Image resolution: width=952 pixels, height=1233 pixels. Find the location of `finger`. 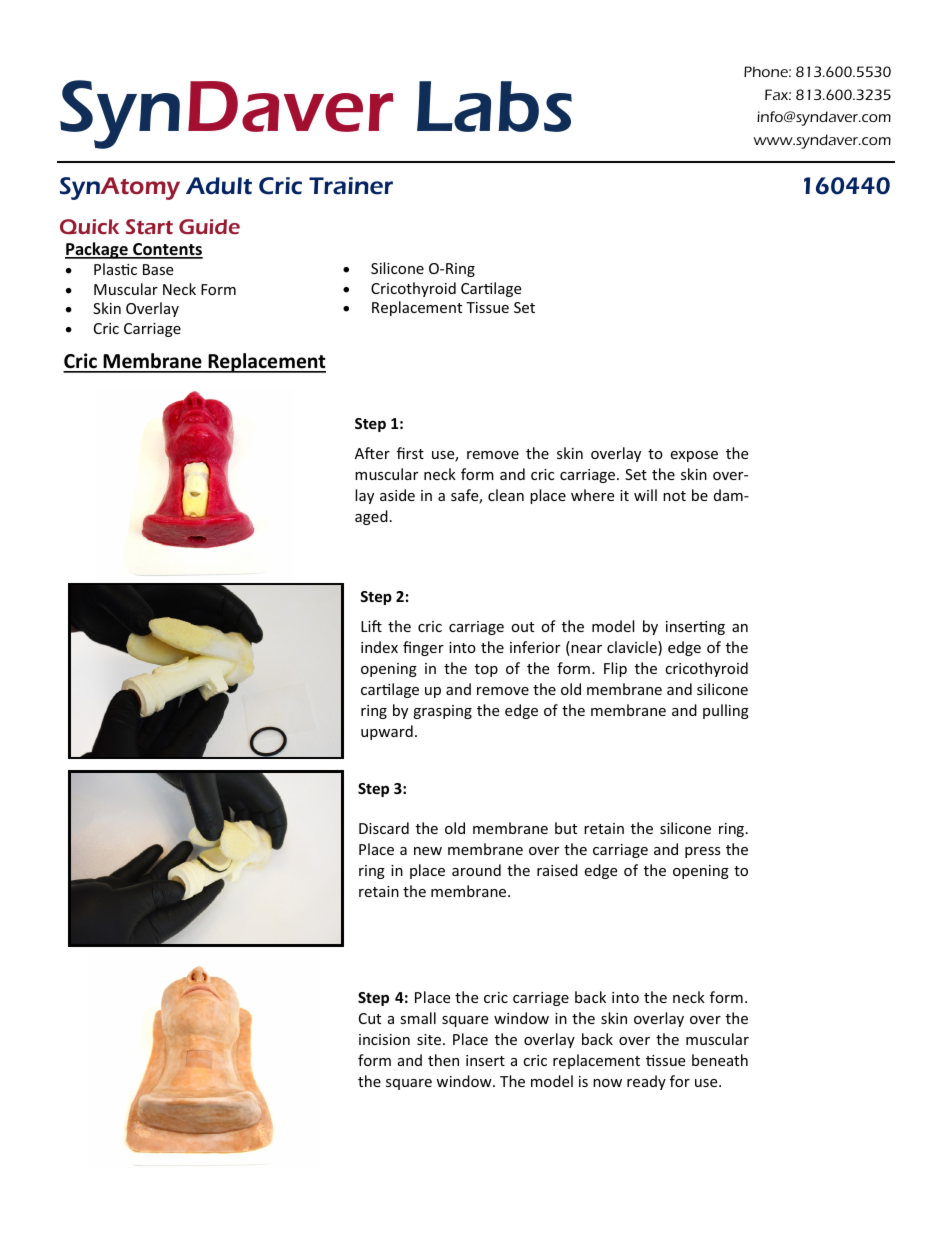

finger is located at coordinates (423, 648).
